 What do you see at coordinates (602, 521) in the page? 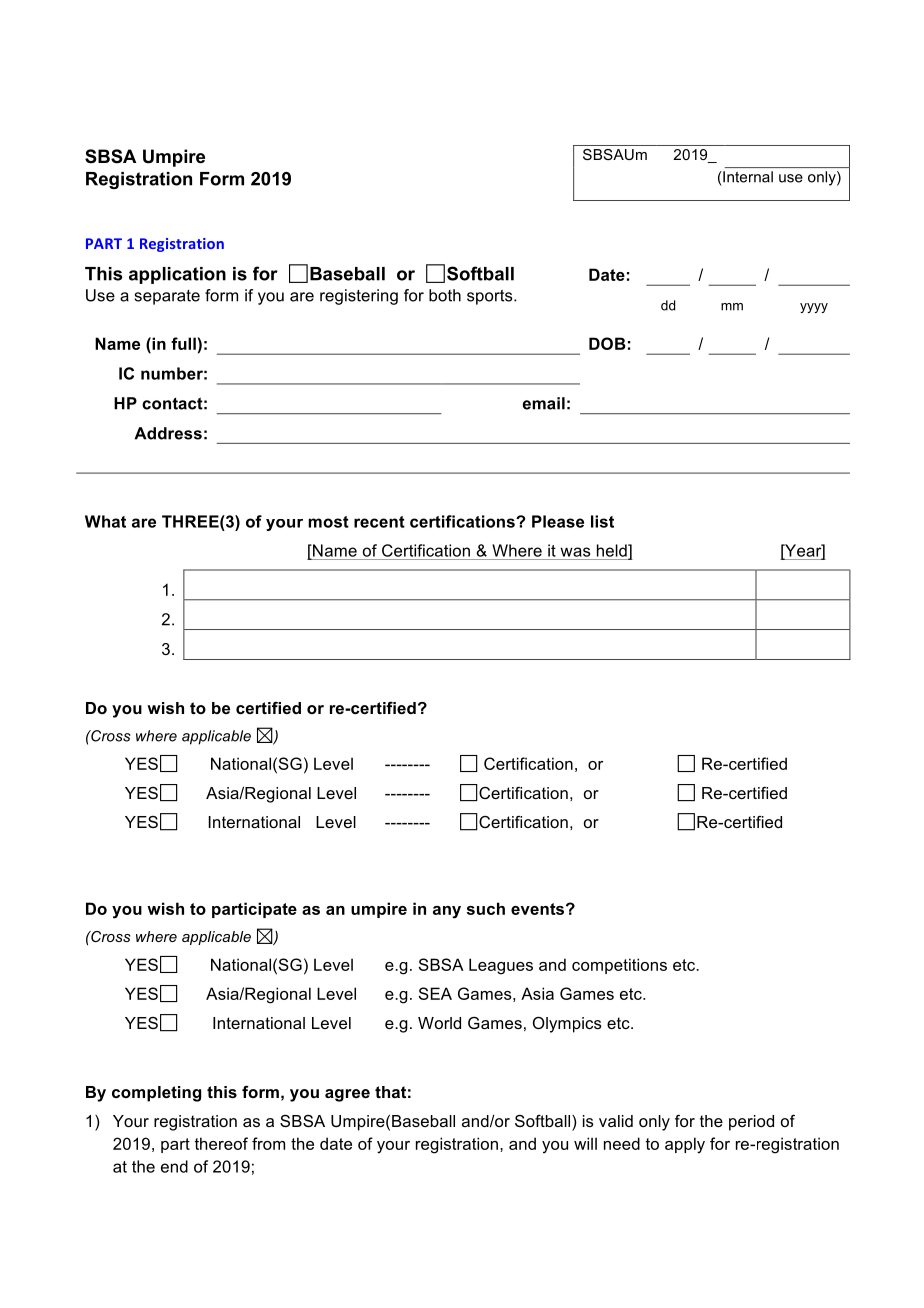
I see `list` at bounding box center [602, 521].
